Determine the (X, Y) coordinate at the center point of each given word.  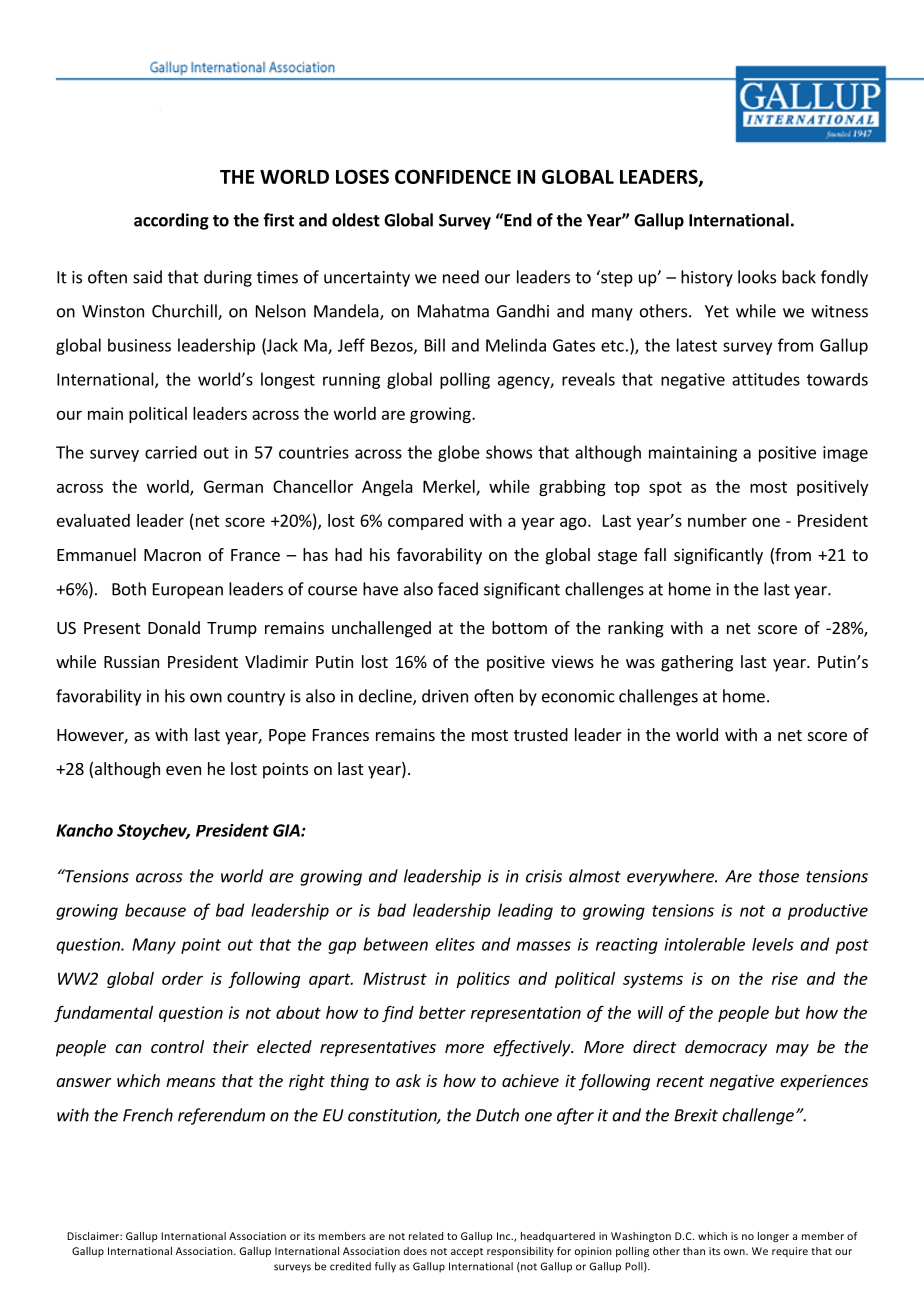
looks (757, 277)
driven (445, 696)
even (183, 770)
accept (467, 1252)
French (148, 1115)
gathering (697, 663)
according (171, 221)
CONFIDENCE (453, 176)
